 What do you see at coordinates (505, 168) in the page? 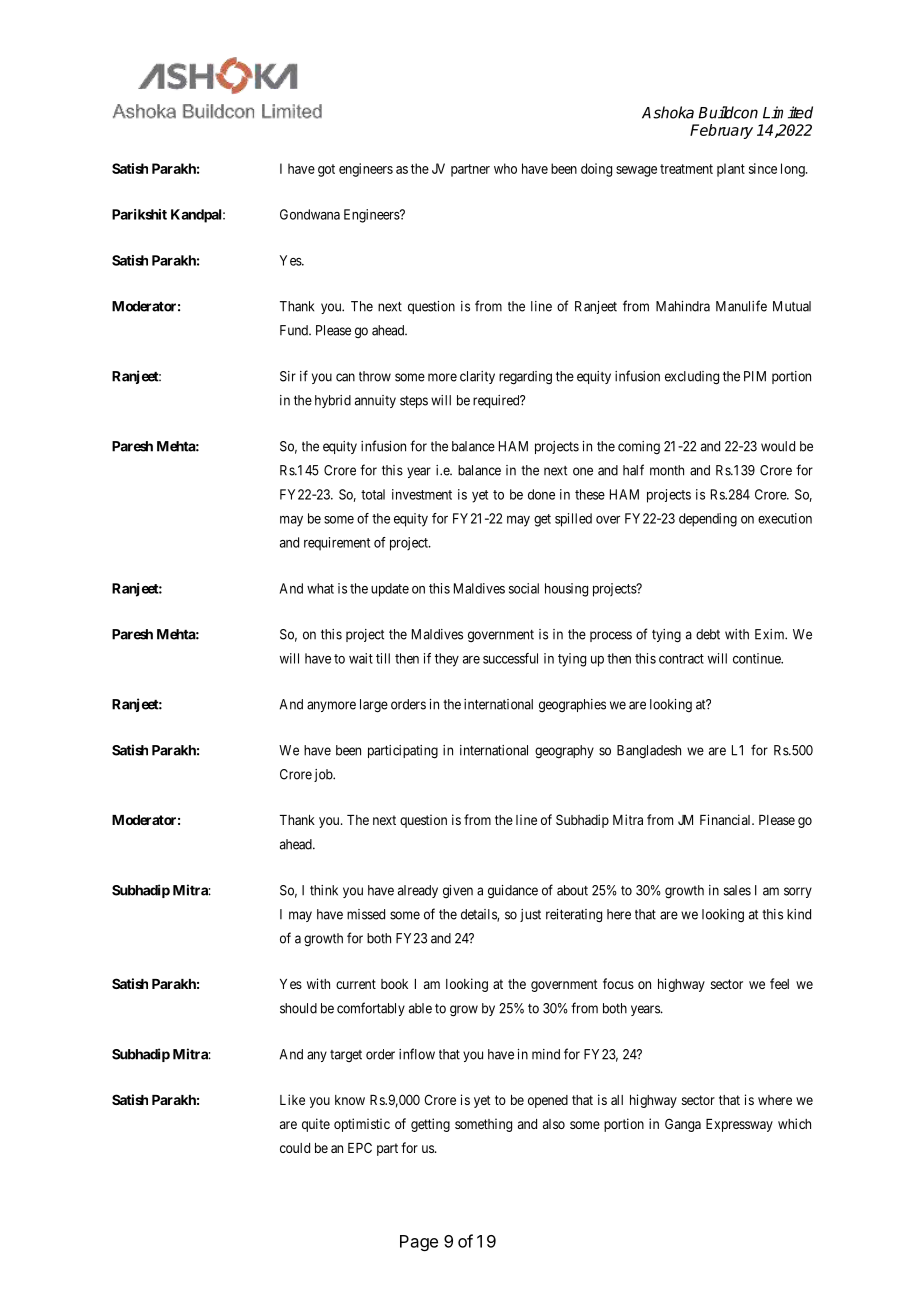
I see `who` at bounding box center [505, 168].
